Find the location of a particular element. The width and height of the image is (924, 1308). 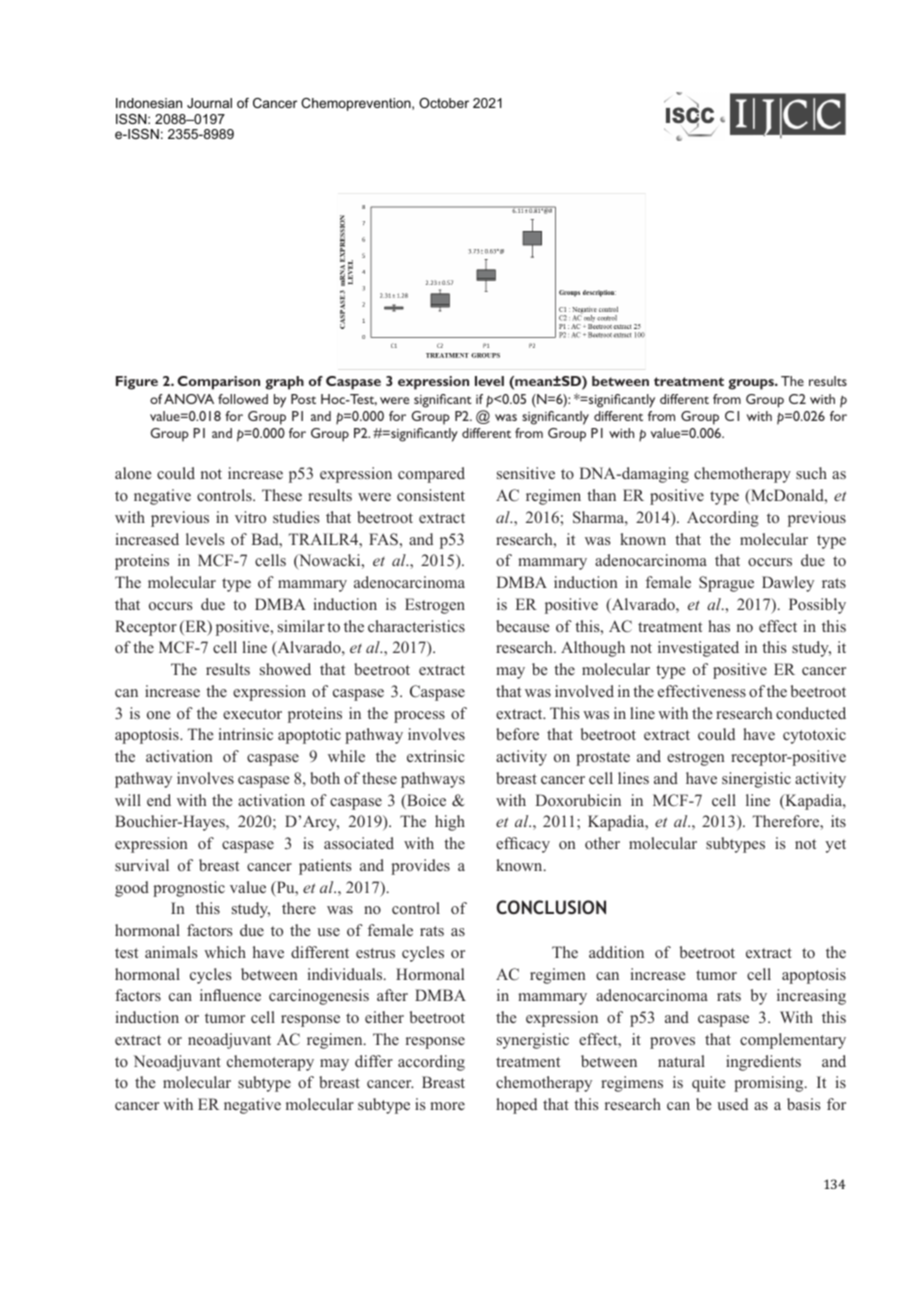

such is located at coordinates (811, 473).
